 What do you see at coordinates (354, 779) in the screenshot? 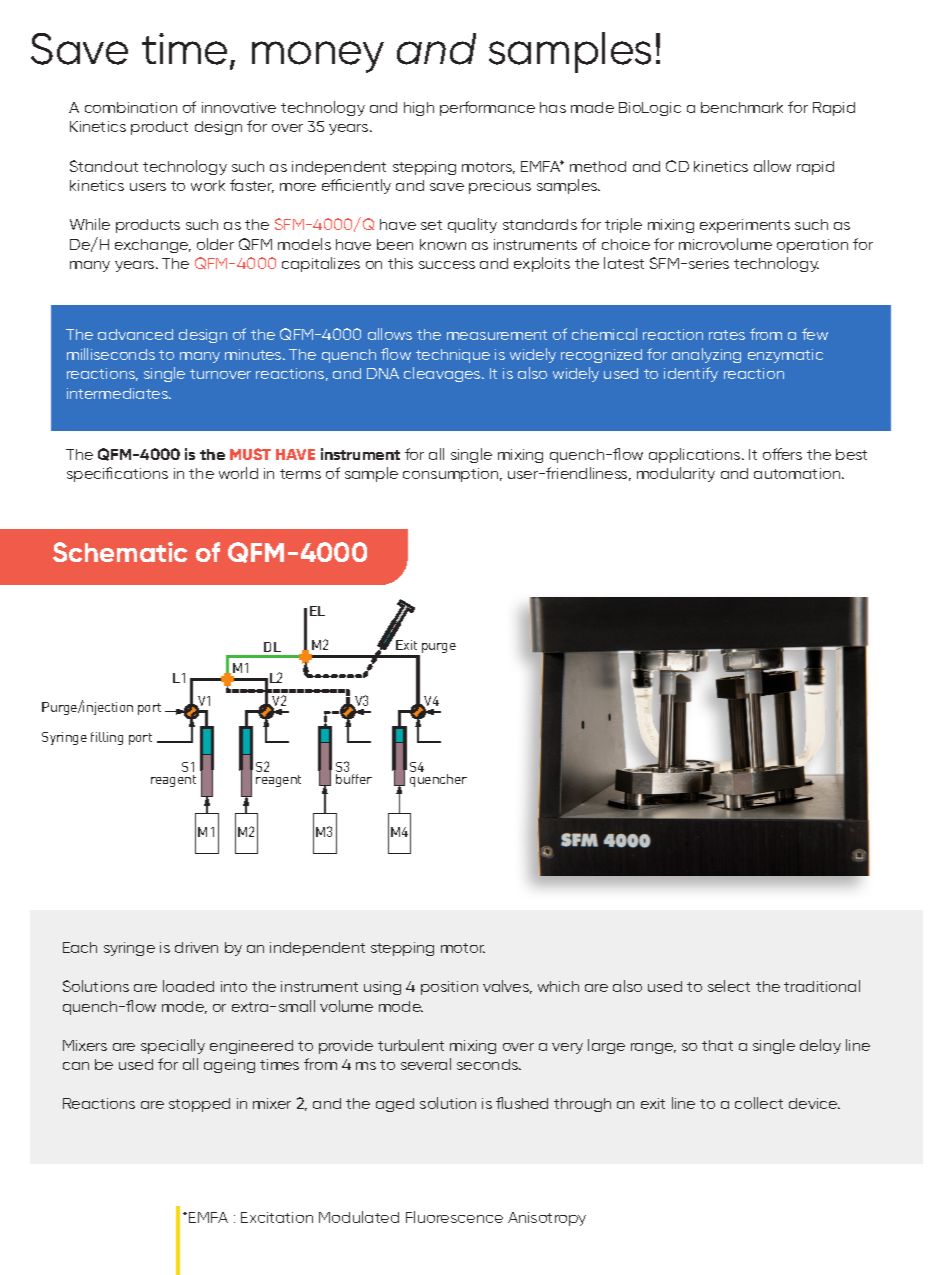
I see `buffer` at bounding box center [354, 779].
